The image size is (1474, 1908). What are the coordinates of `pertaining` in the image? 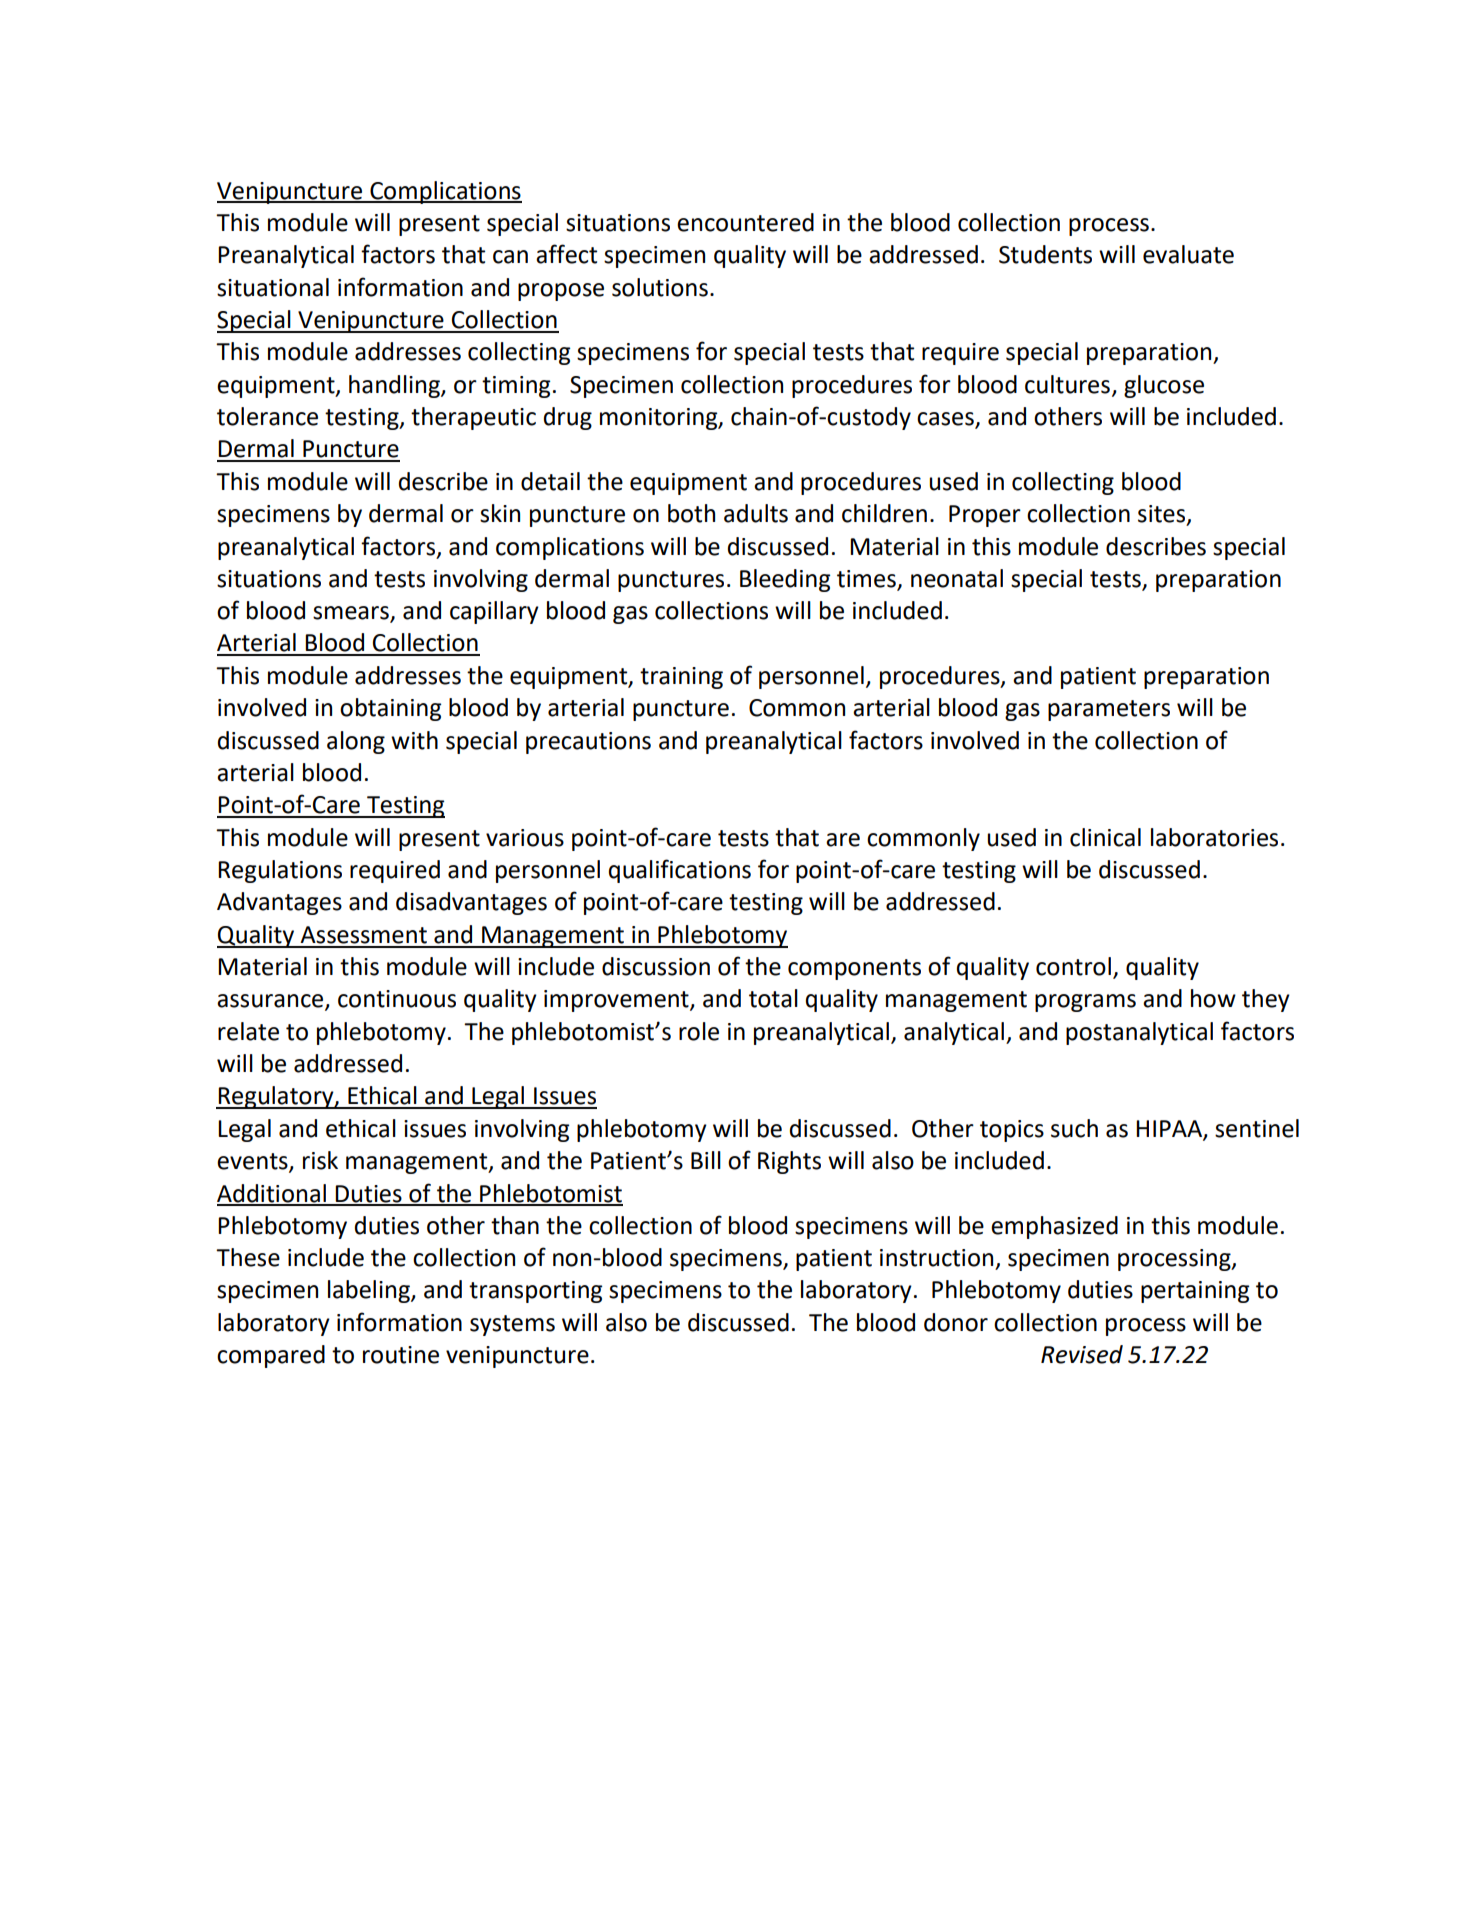 It's located at (1195, 1292).
